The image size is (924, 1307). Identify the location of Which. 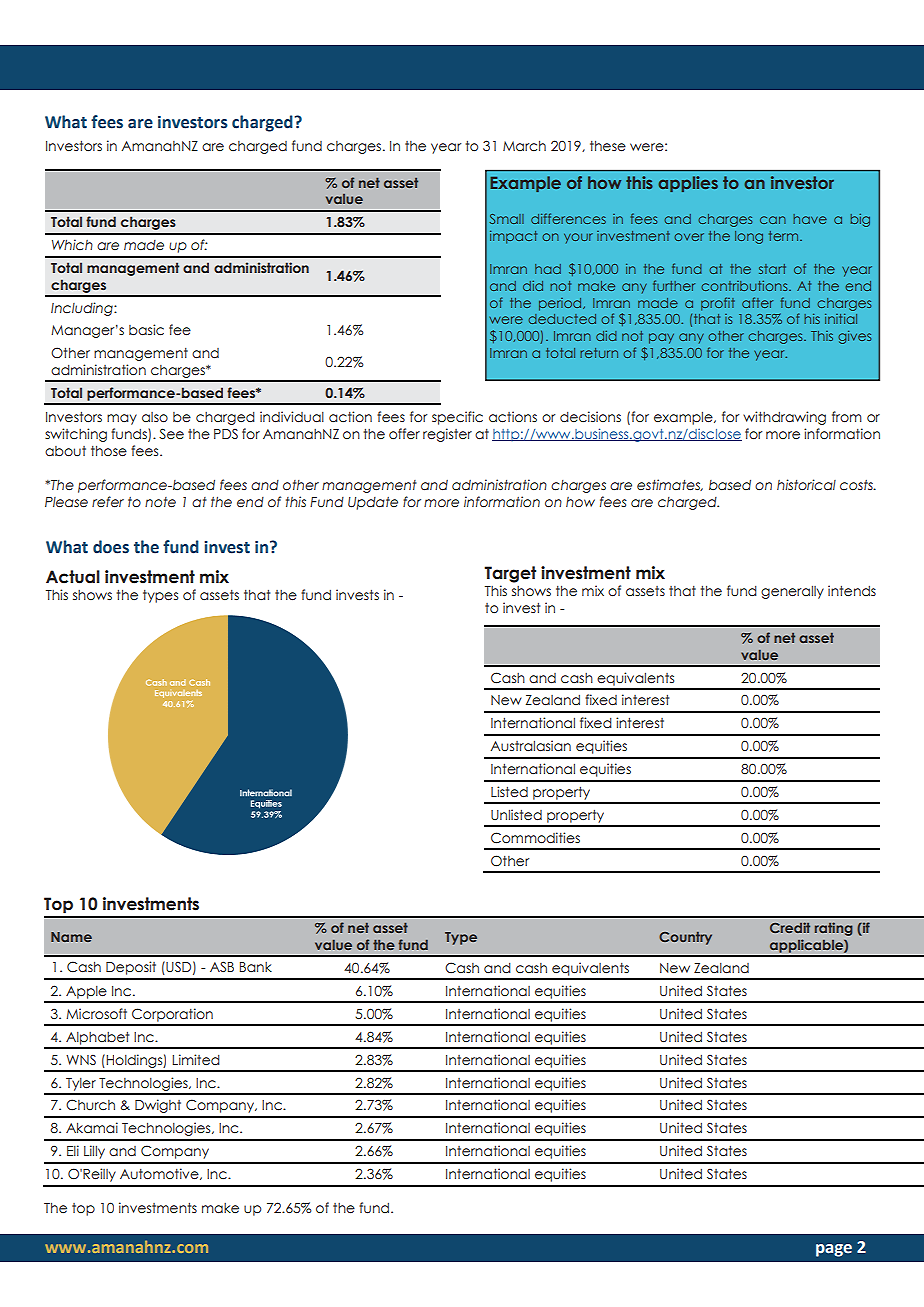
(72, 245).
